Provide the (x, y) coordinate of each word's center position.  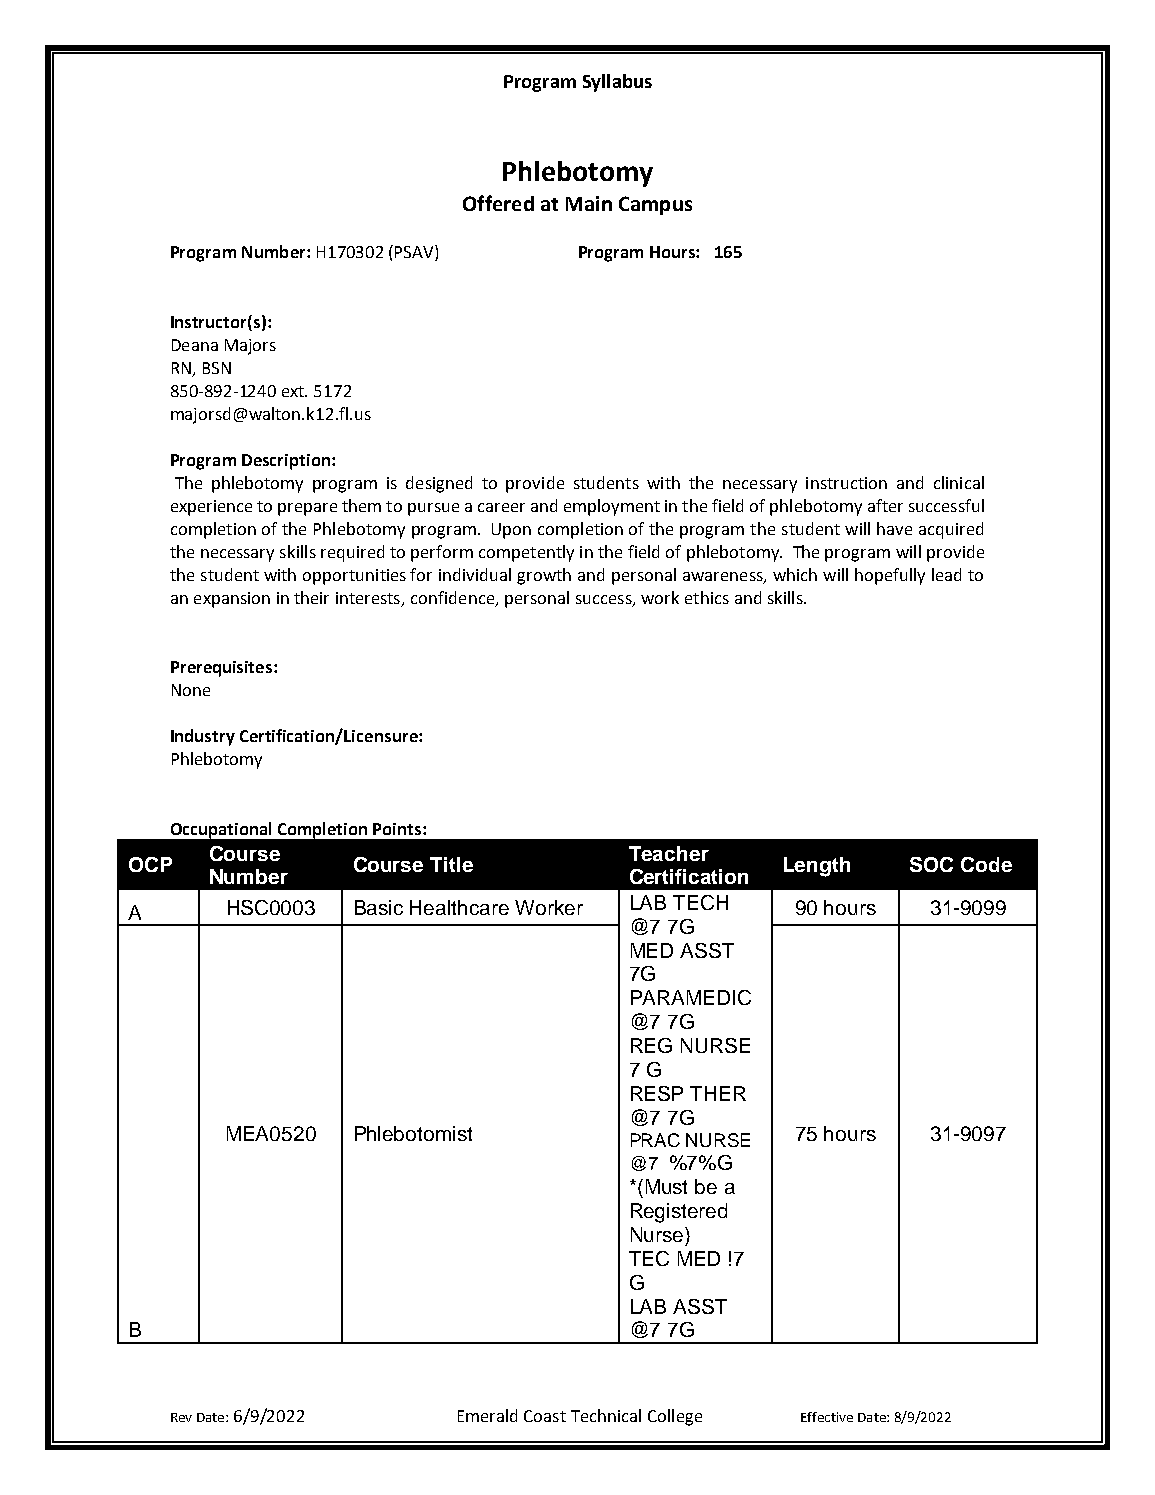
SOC (931, 864)
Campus (655, 205)
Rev (181, 1417)
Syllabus (617, 83)
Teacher (669, 853)
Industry (203, 737)
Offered (498, 203)
